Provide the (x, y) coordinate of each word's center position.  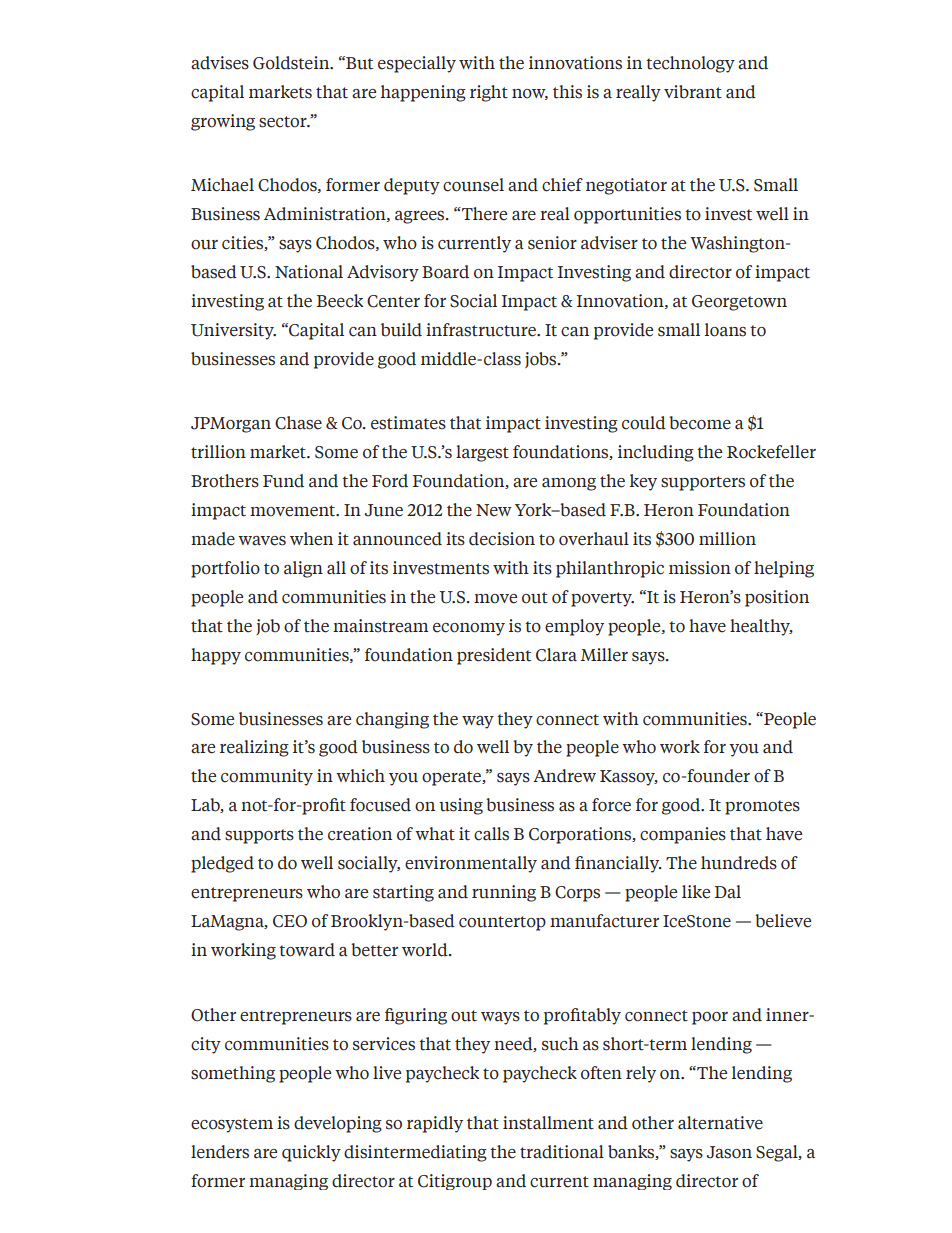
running (504, 893)
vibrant (693, 92)
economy (469, 629)
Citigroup (455, 1182)
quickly (311, 1153)
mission (700, 568)
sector (284, 122)
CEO (290, 921)
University (233, 331)
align (303, 569)
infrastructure (482, 330)
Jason (729, 1152)
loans (725, 330)
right (489, 93)
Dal (728, 891)
